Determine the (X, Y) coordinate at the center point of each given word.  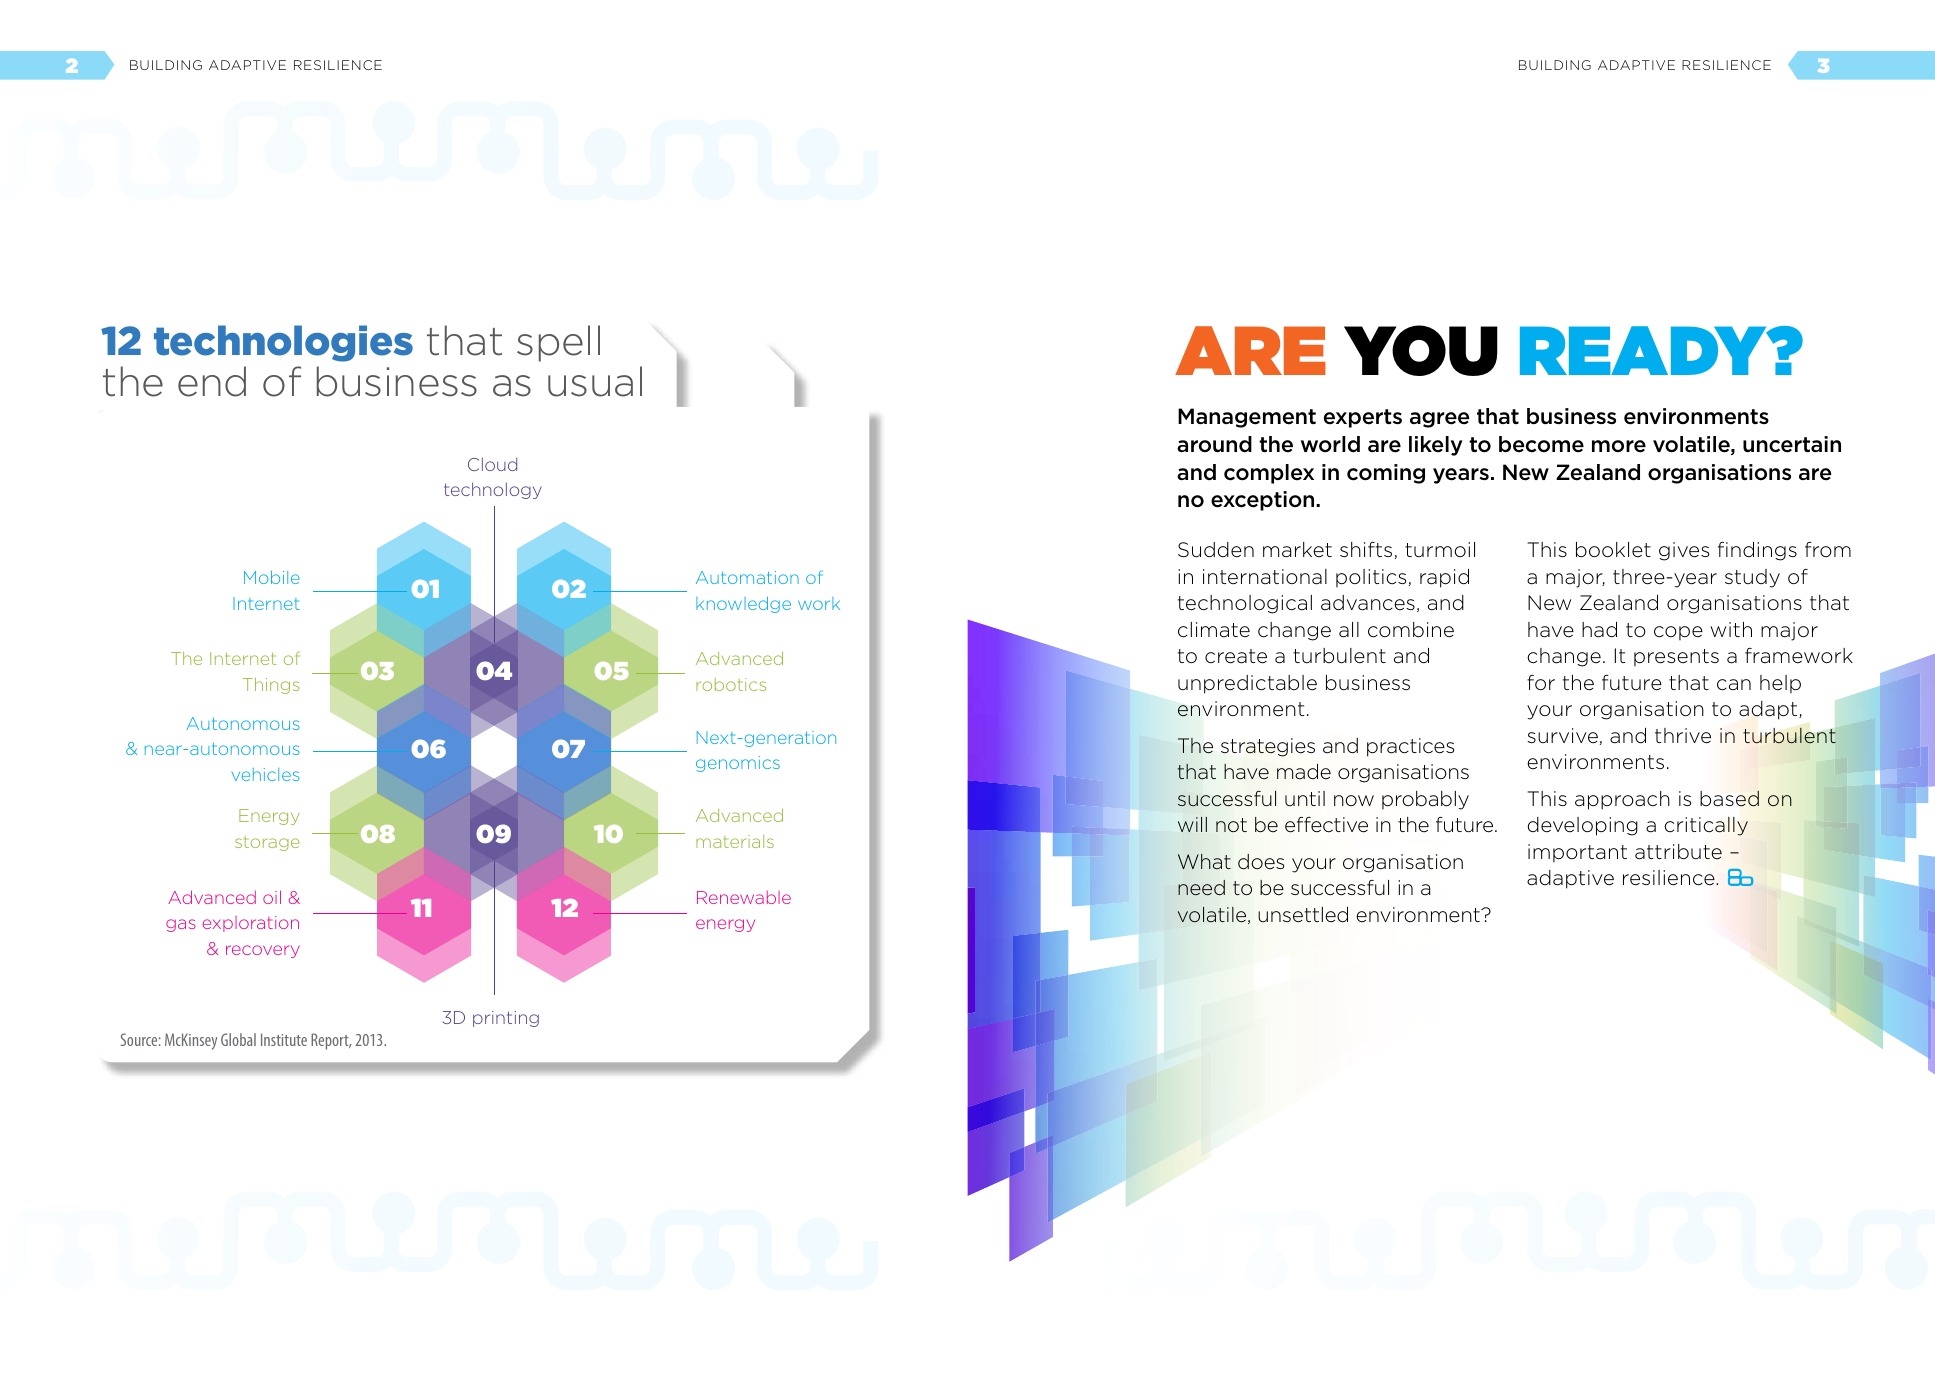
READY (1645, 350)
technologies (283, 343)
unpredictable (1247, 684)
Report (331, 1041)
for (1541, 683)
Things (271, 685)
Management (1247, 418)
